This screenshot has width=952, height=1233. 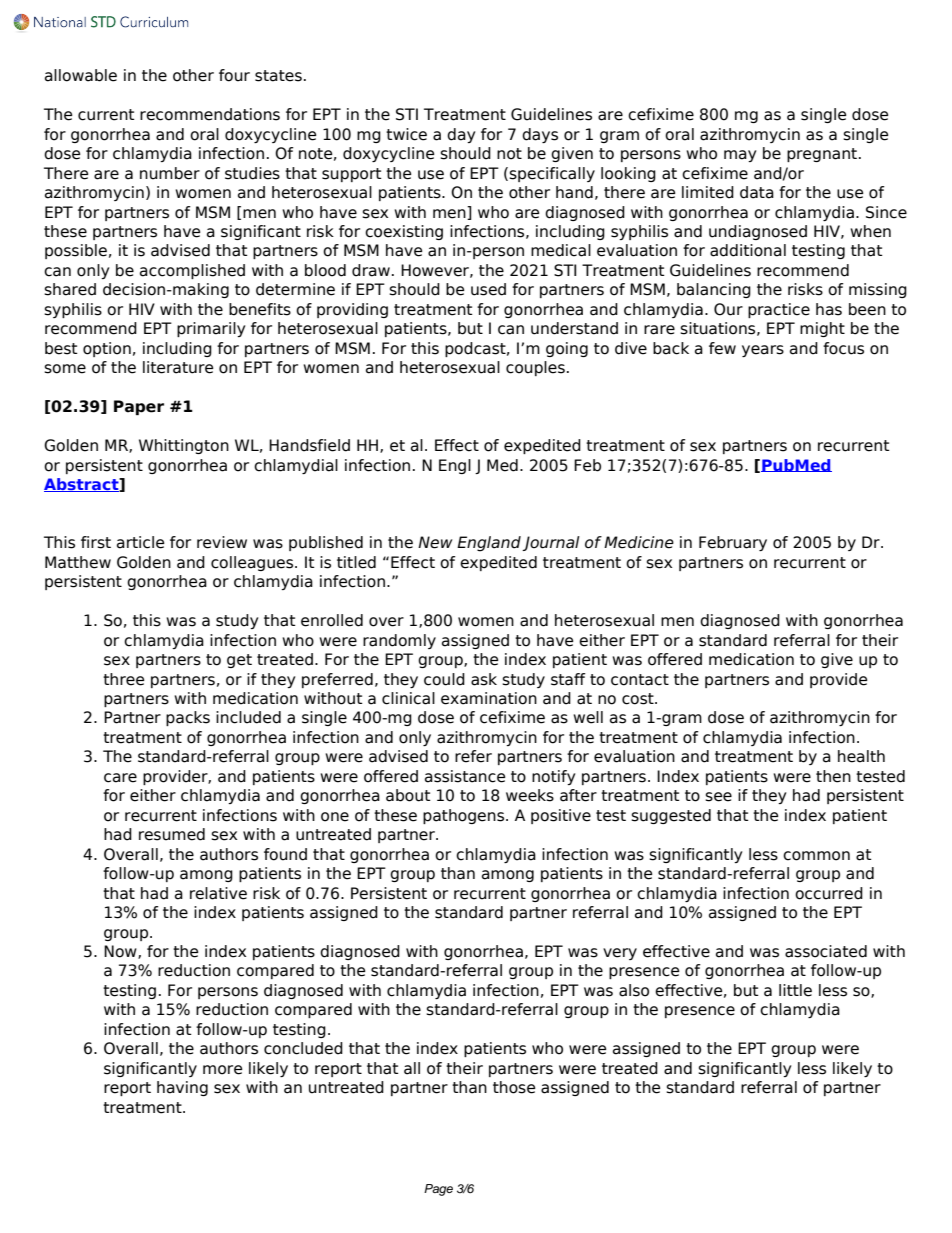 What do you see at coordinates (733, 543) in the screenshot?
I see `February` at bounding box center [733, 543].
